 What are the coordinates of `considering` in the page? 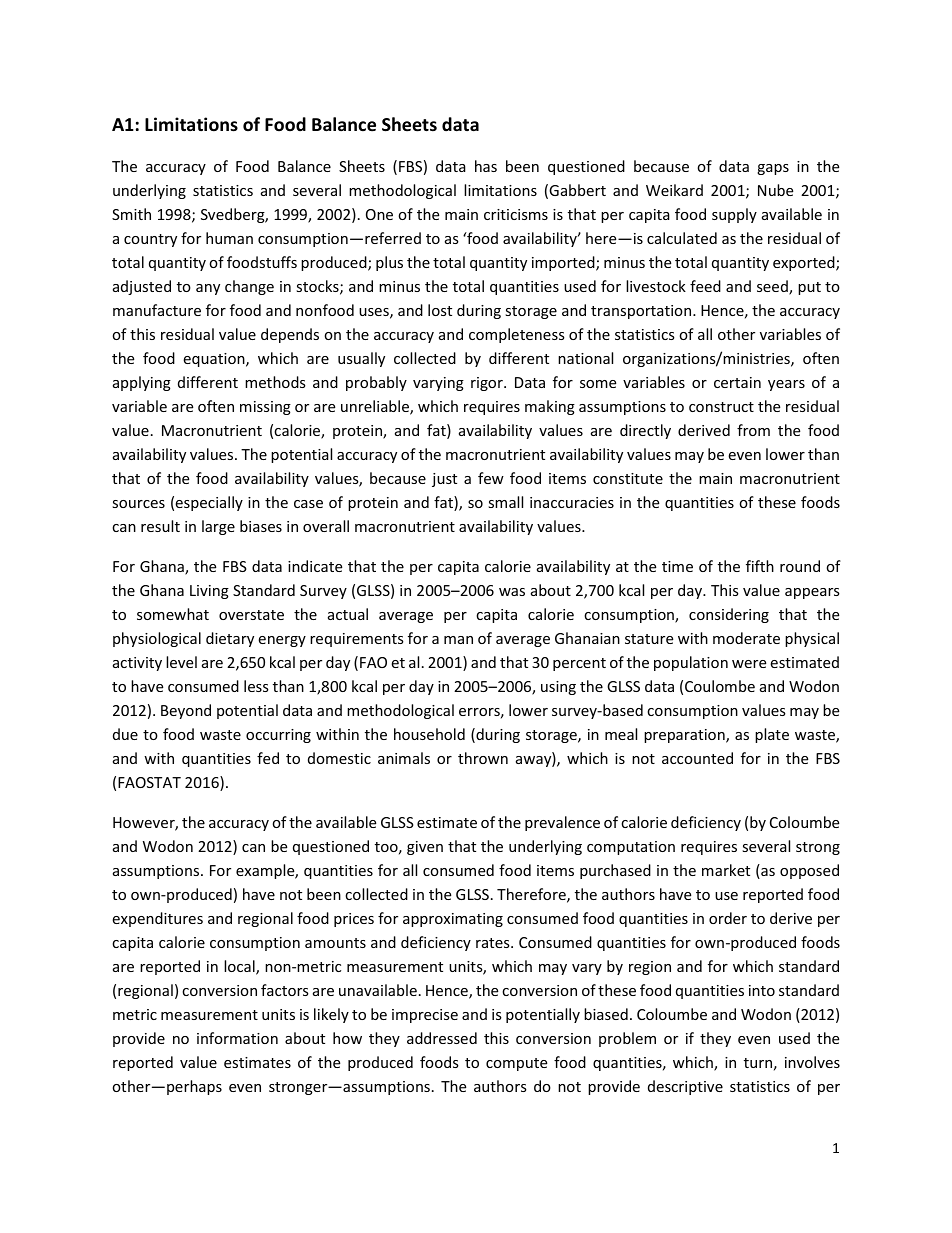 It's located at (729, 615).
